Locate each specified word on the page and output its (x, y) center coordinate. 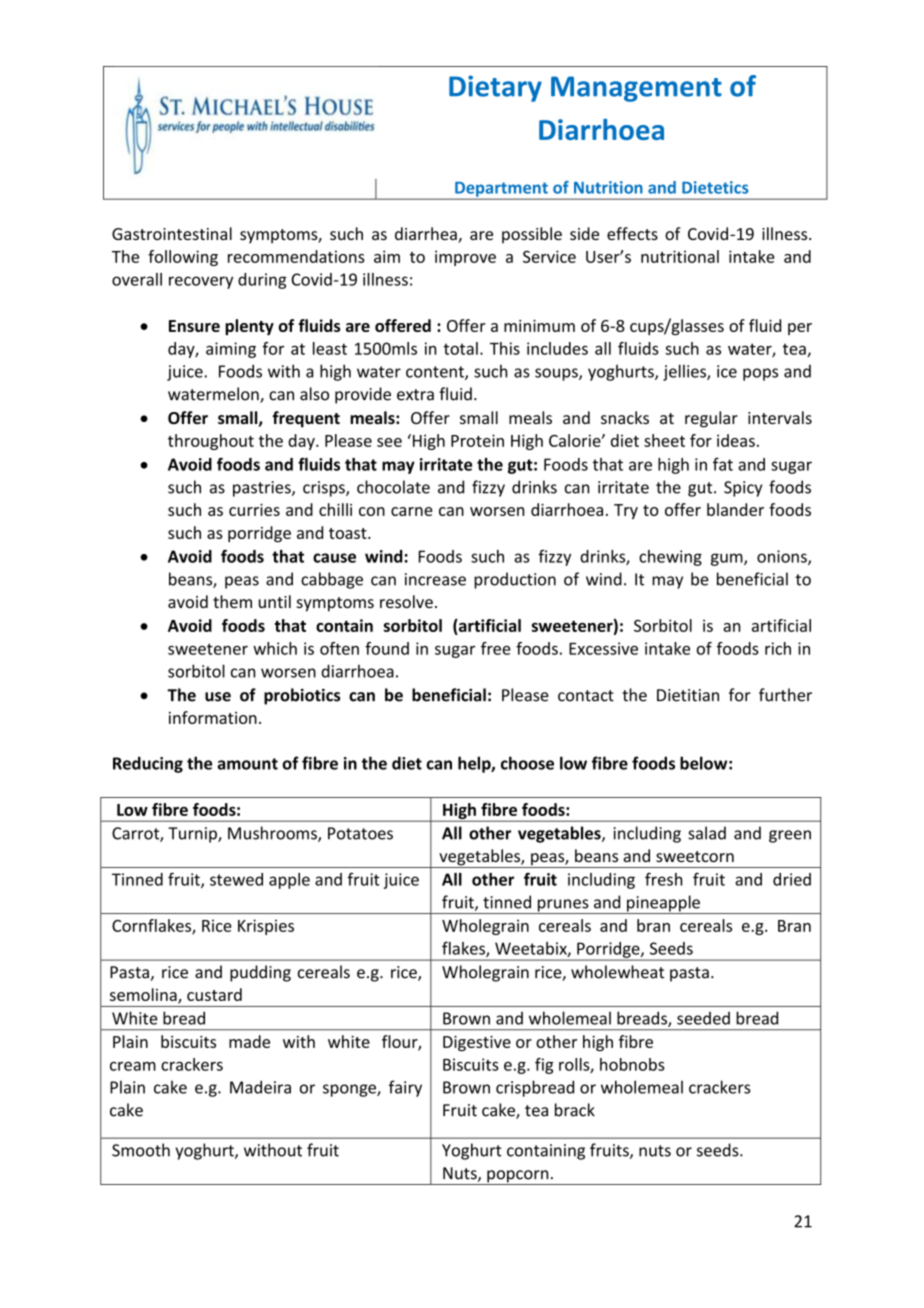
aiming (231, 350)
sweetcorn (695, 856)
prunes (563, 906)
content (436, 373)
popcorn (518, 1177)
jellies (685, 372)
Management (636, 89)
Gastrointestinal (172, 233)
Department (501, 190)
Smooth (141, 1150)
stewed (236, 879)
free (496, 648)
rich (778, 648)
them (232, 601)
